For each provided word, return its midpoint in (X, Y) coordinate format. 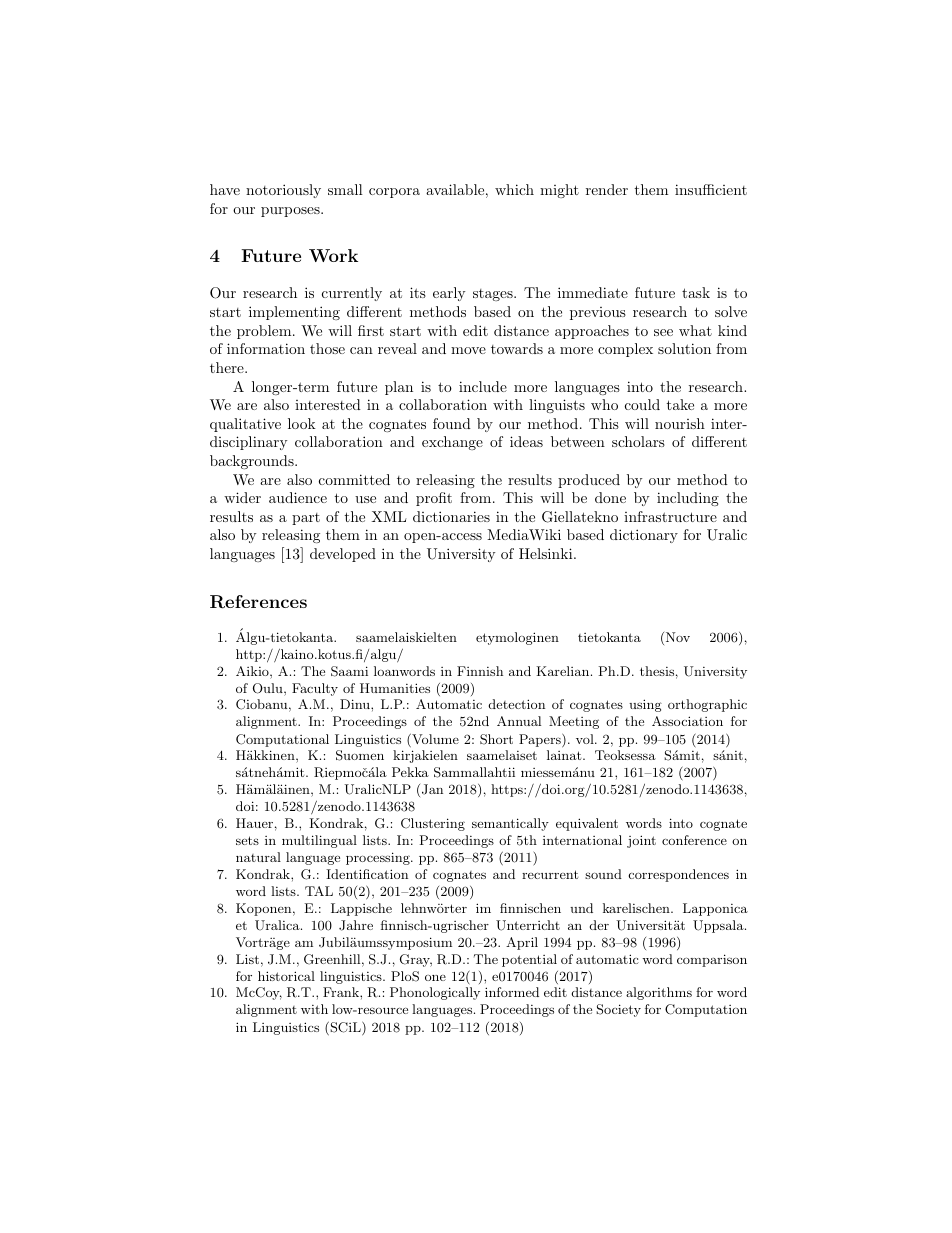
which (514, 189)
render (607, 189)
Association (687, 721)
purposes (291, 212)
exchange (452, 443)
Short (496, 739)
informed (512, 992)
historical (286, 976)
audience (298, 497)
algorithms (659, 993)
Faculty (315, 689)
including (688, 499)
